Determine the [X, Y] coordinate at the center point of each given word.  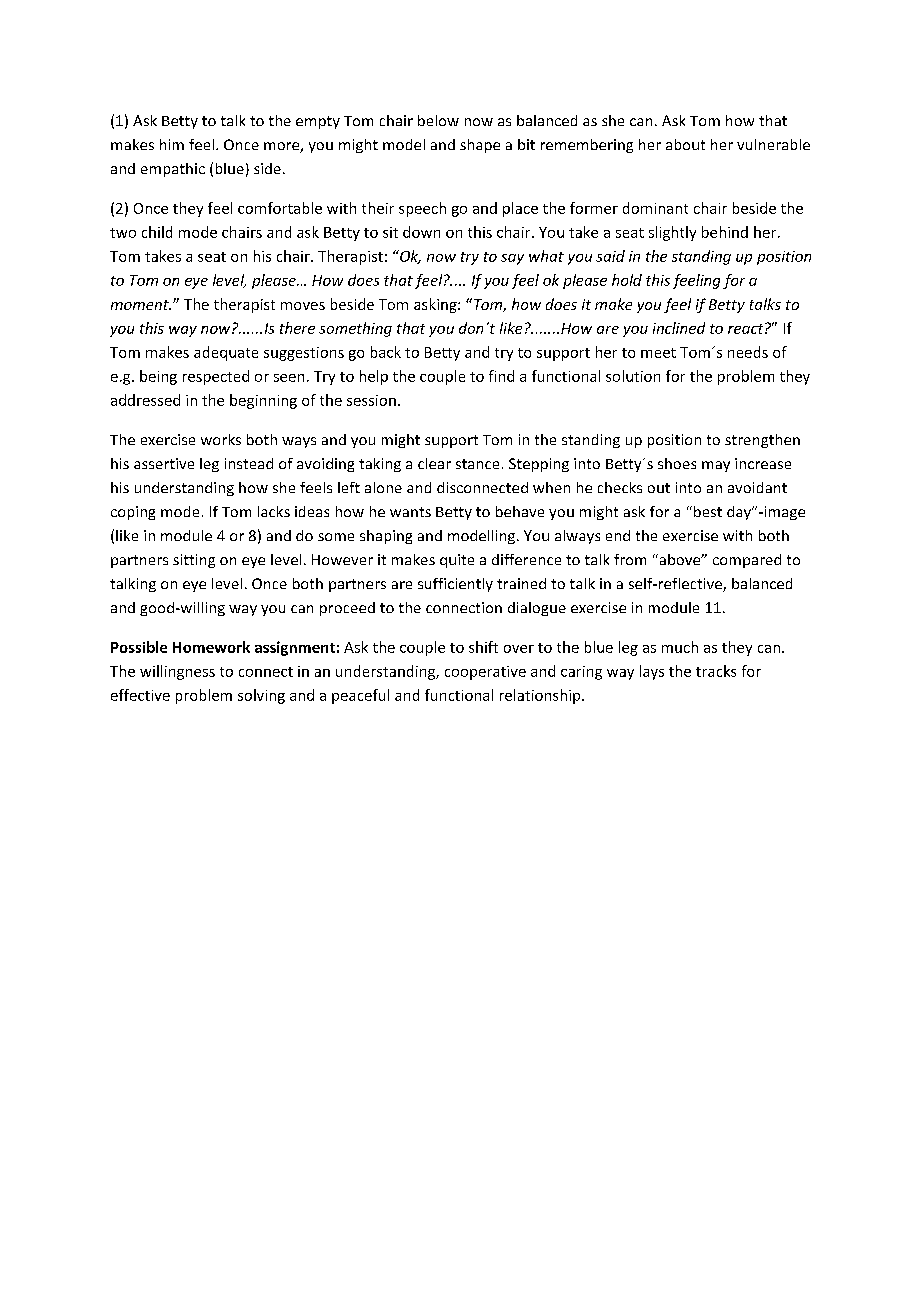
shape [480, 146]
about [685, 144]
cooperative [485, 673]
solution [633, 376]
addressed [145, 400]
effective [140, 695]
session [371, 400]
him [172, 144]
